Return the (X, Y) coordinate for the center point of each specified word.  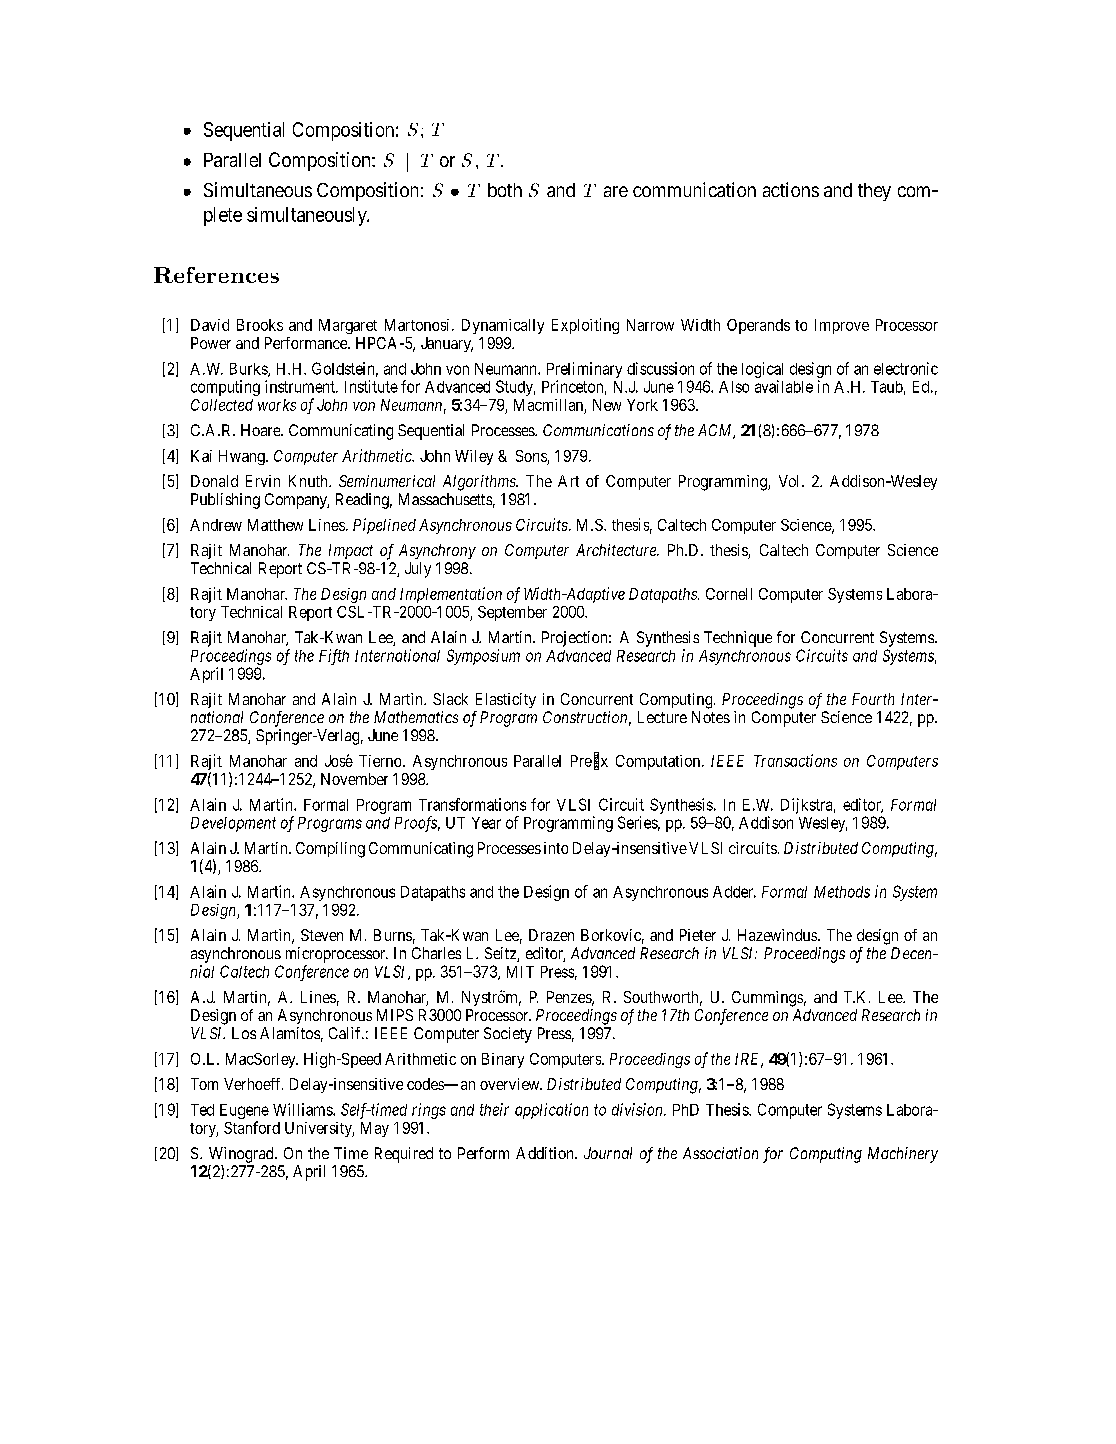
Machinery (903, 1155)
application (551, 1111)
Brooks (260, 325)
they (874, 192)
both (505, 190)
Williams (303, 1109)
